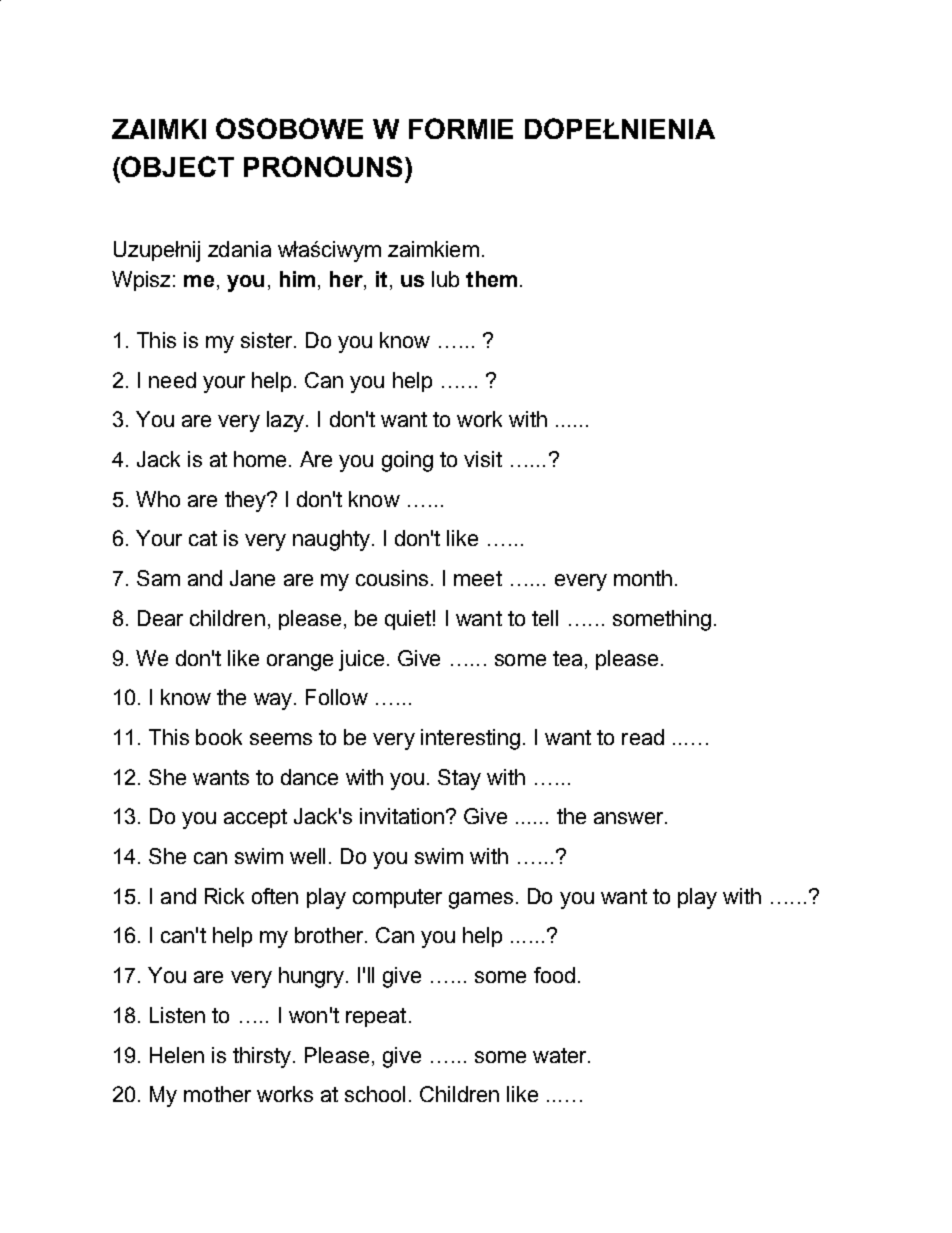  I want to click on book, so click(219, 737).
